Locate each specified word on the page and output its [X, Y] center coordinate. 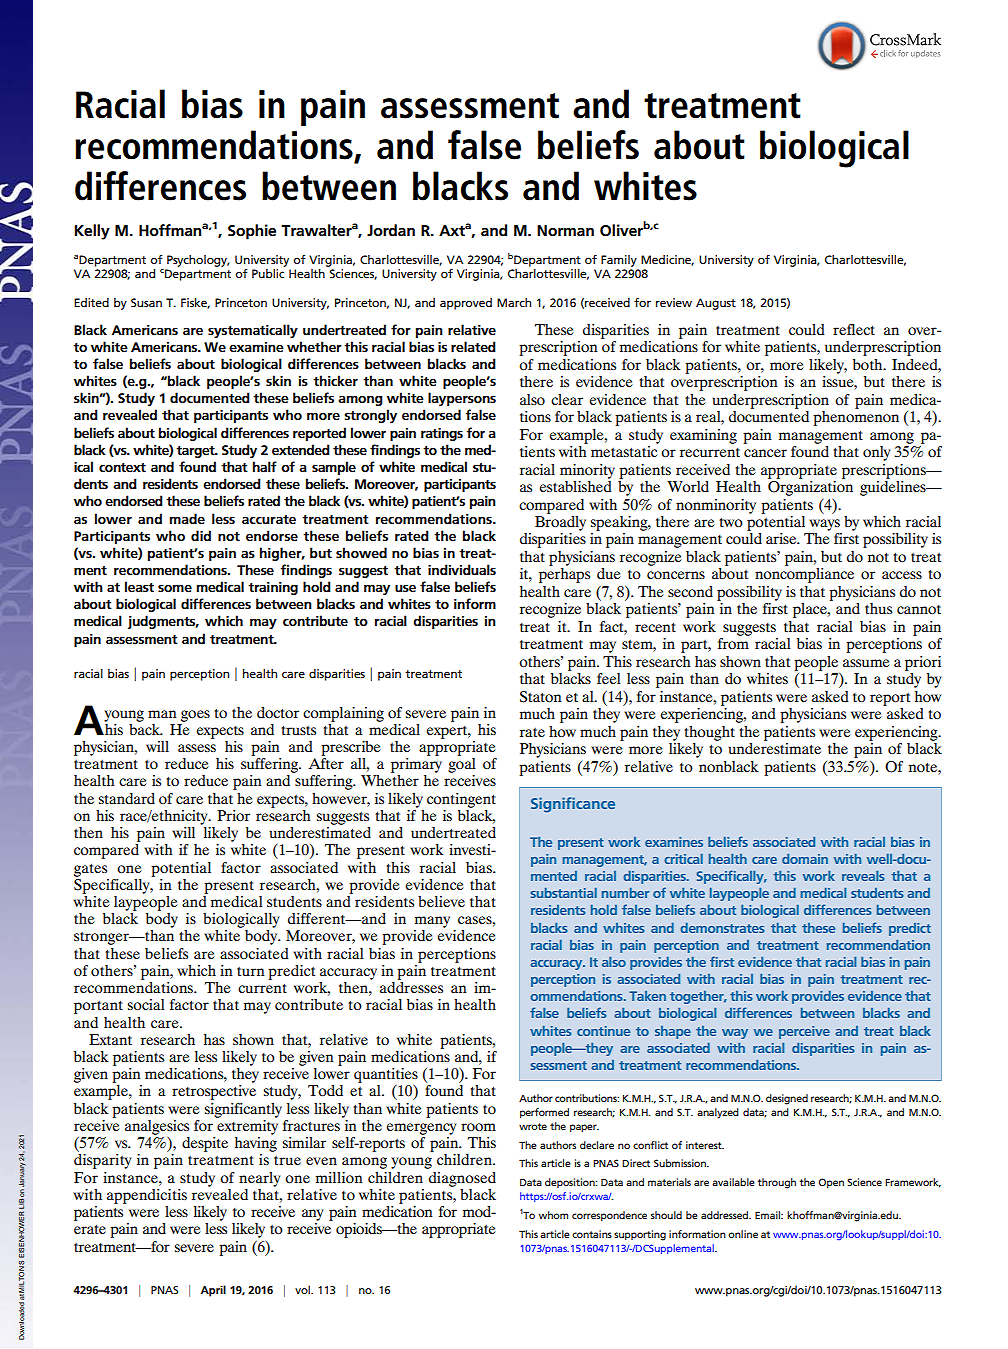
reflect [854, 329]
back [145, 728]
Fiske [195, 303]
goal [462, 764]
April [213, 1291]
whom [553, 1215]
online [743, 1234]
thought [709, 733]
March [514, 302]
